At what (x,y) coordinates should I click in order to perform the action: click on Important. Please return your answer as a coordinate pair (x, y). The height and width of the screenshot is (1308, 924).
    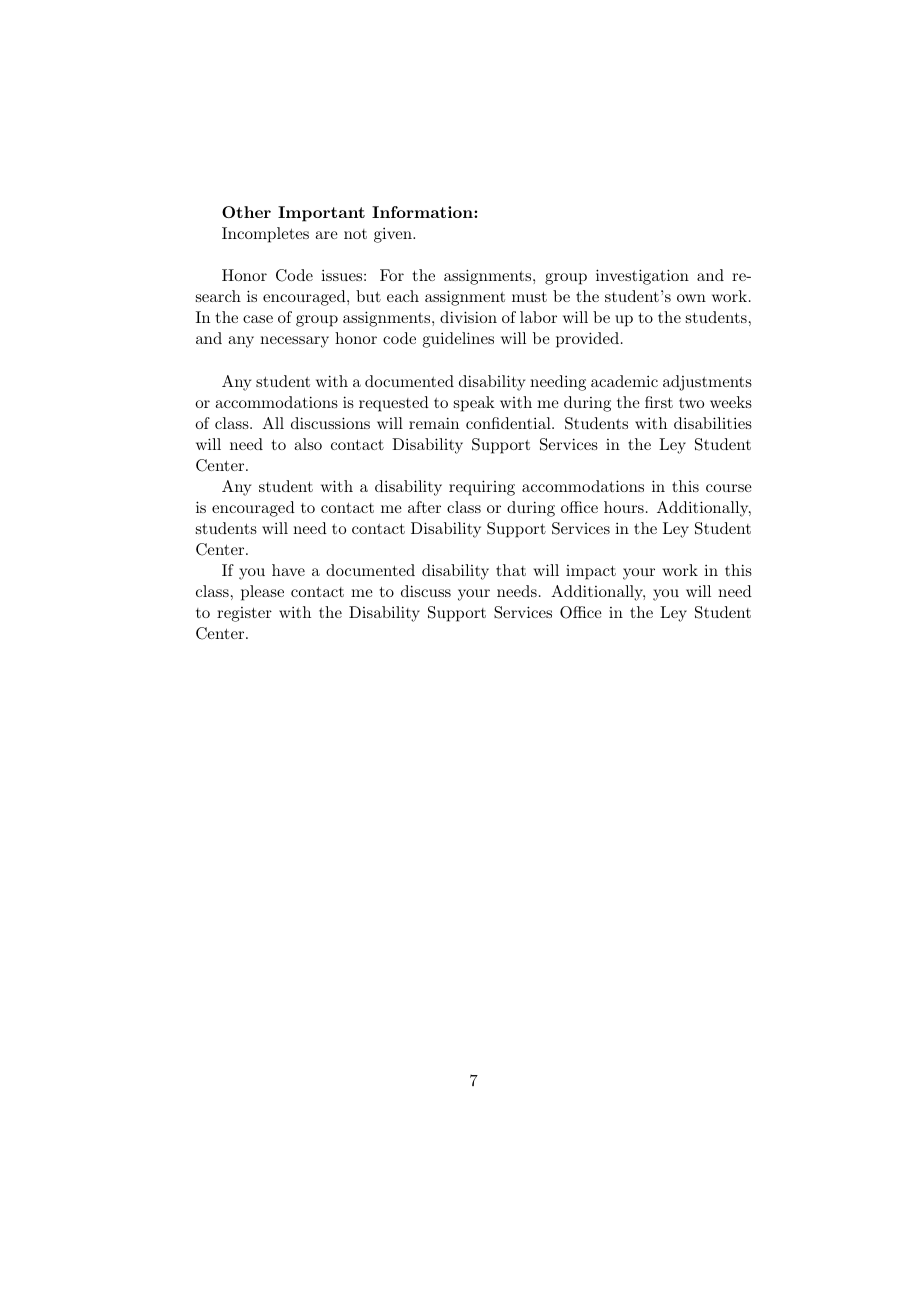
    Looking at the image, I should click on (321, 214).
